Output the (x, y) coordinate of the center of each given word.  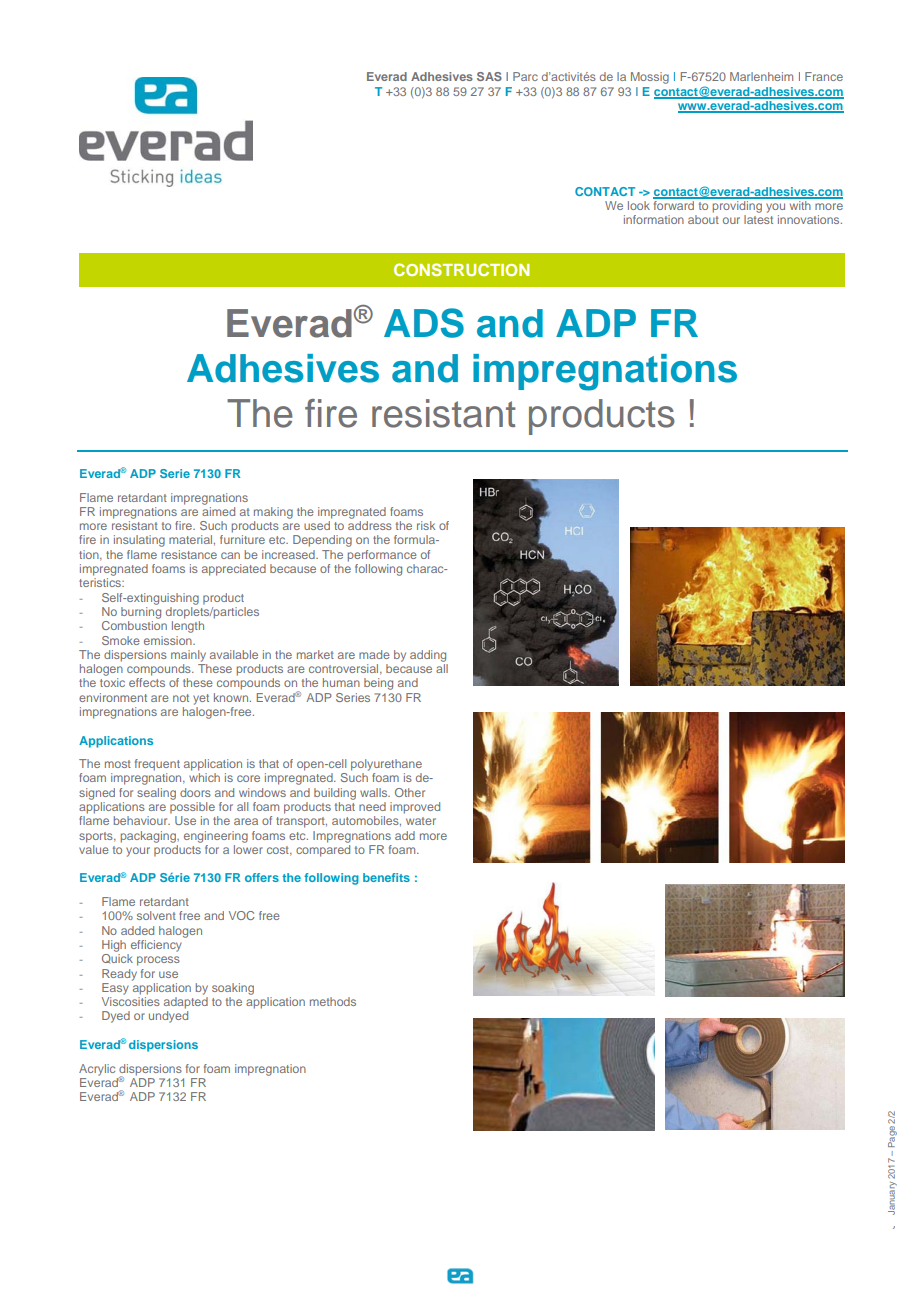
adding (428, 656)
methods (333, 1001)
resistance (189, 554)
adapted (186, 1003)
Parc (525, 76)
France (824, 76)
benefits (386, 877)
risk (426, 525)
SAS (489, 76)
